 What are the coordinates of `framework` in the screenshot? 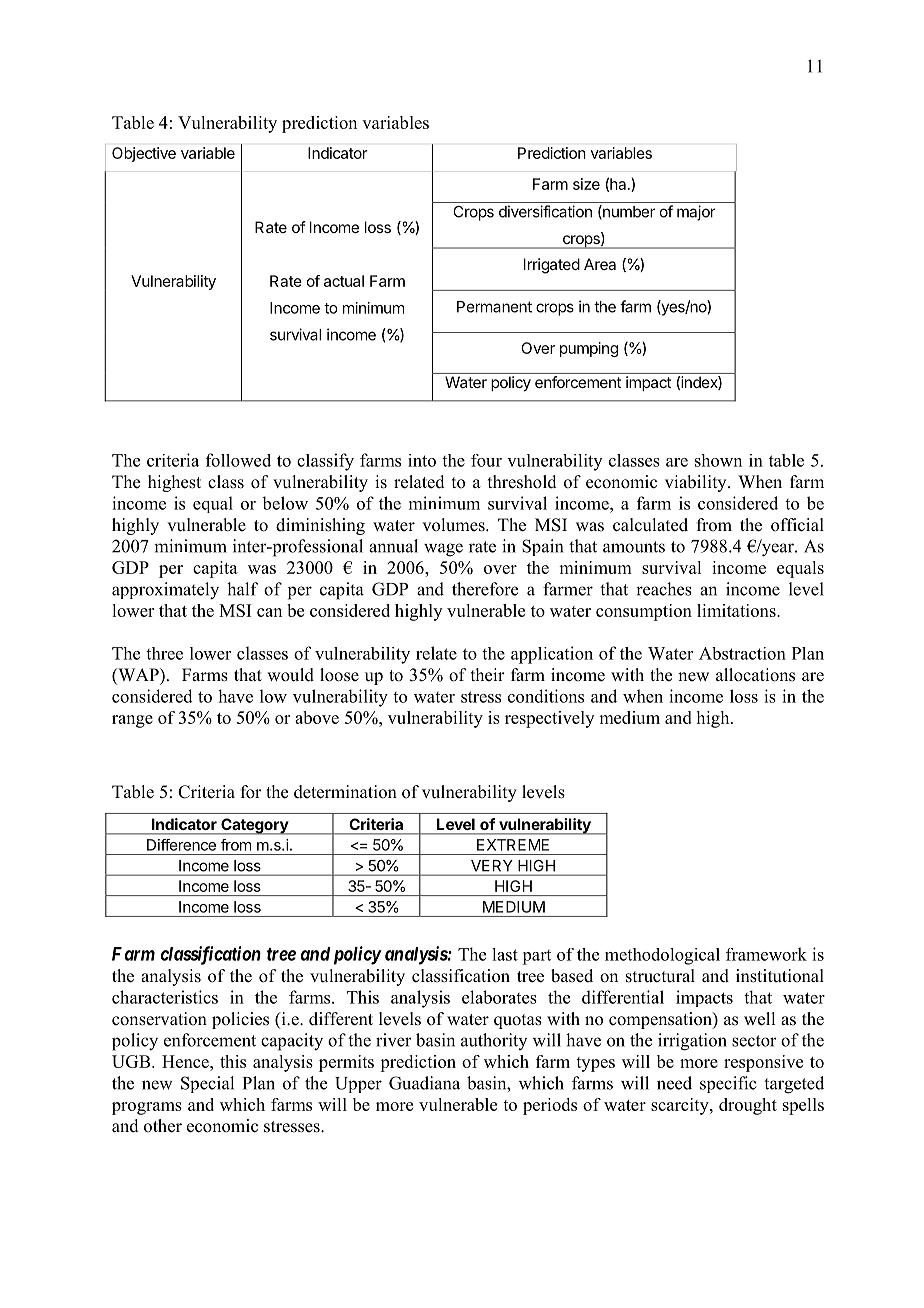 It's located at (766, 954).
